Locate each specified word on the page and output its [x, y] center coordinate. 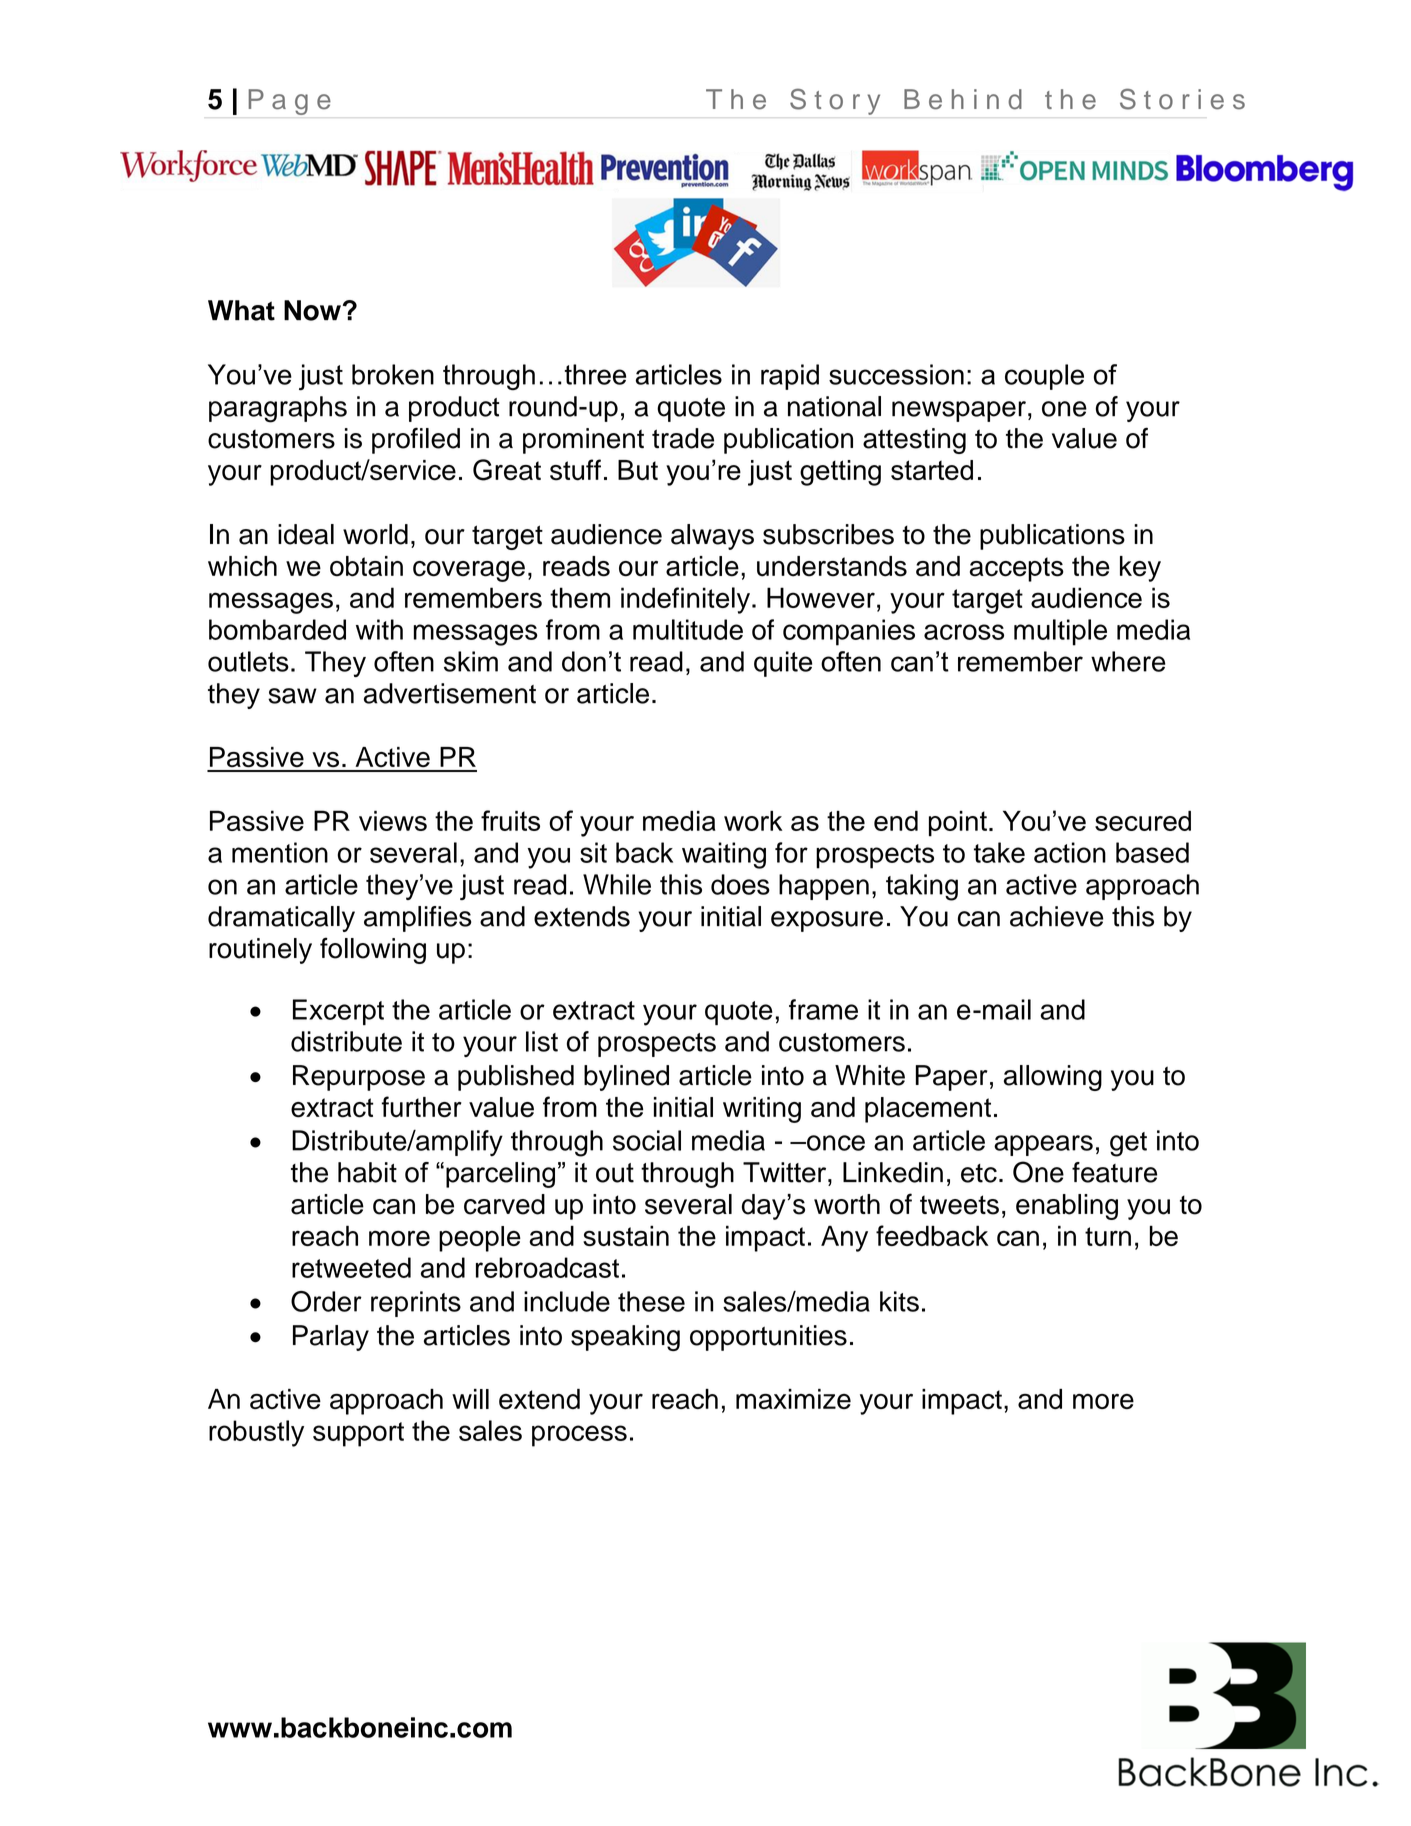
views [393, 821]
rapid [790, 377]
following [373, 950]
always [712, 537]
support [358, 1434]
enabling [1067, 1207]
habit [367, 1172]
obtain [366, 566]
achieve [1057, 916]
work [753, 821]
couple [1044, 377]
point [958, 824]
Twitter [786, 1172]
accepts [1017, 569]
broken [393, 374]
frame [823, 1009]
